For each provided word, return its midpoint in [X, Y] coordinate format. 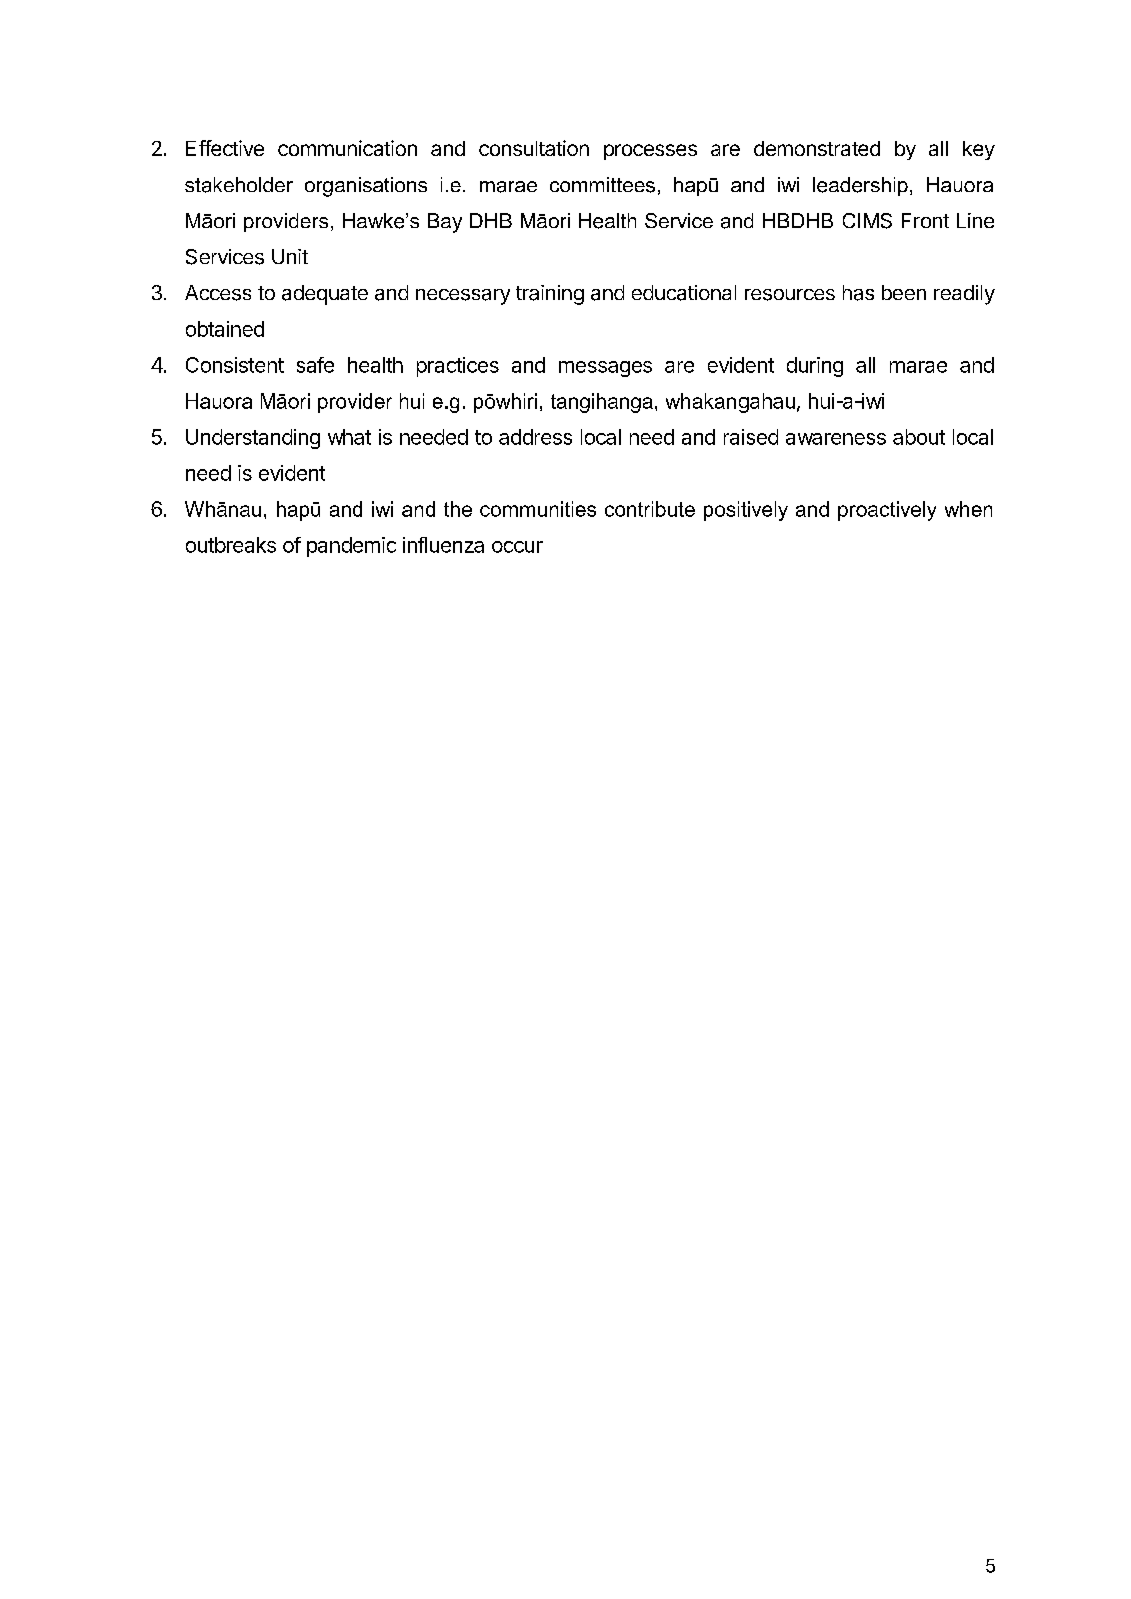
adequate [325, 295]
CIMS [867, 221]
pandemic [351, 547]
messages [605, 369]
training [550, 295]
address [535, 437]
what [349, 437]
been [904, 292]
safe [315, 365]
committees [602, 185]
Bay [445, 223]
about [919, 437]
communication [347, 148]
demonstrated [817, 148]
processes [650, 152]
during [815, 367]
